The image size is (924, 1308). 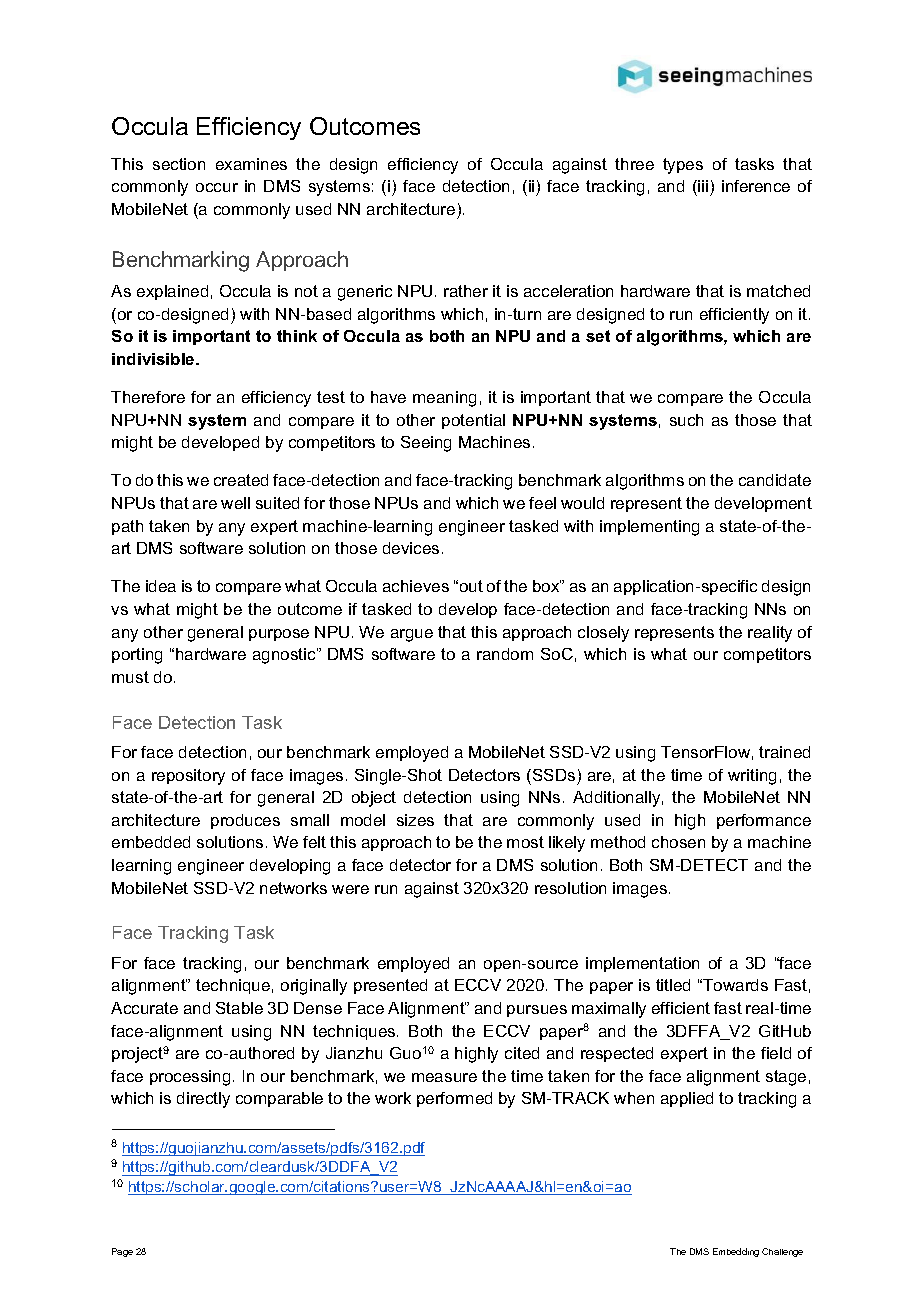 I want to click on performed, so click(x=454, y=1099).
